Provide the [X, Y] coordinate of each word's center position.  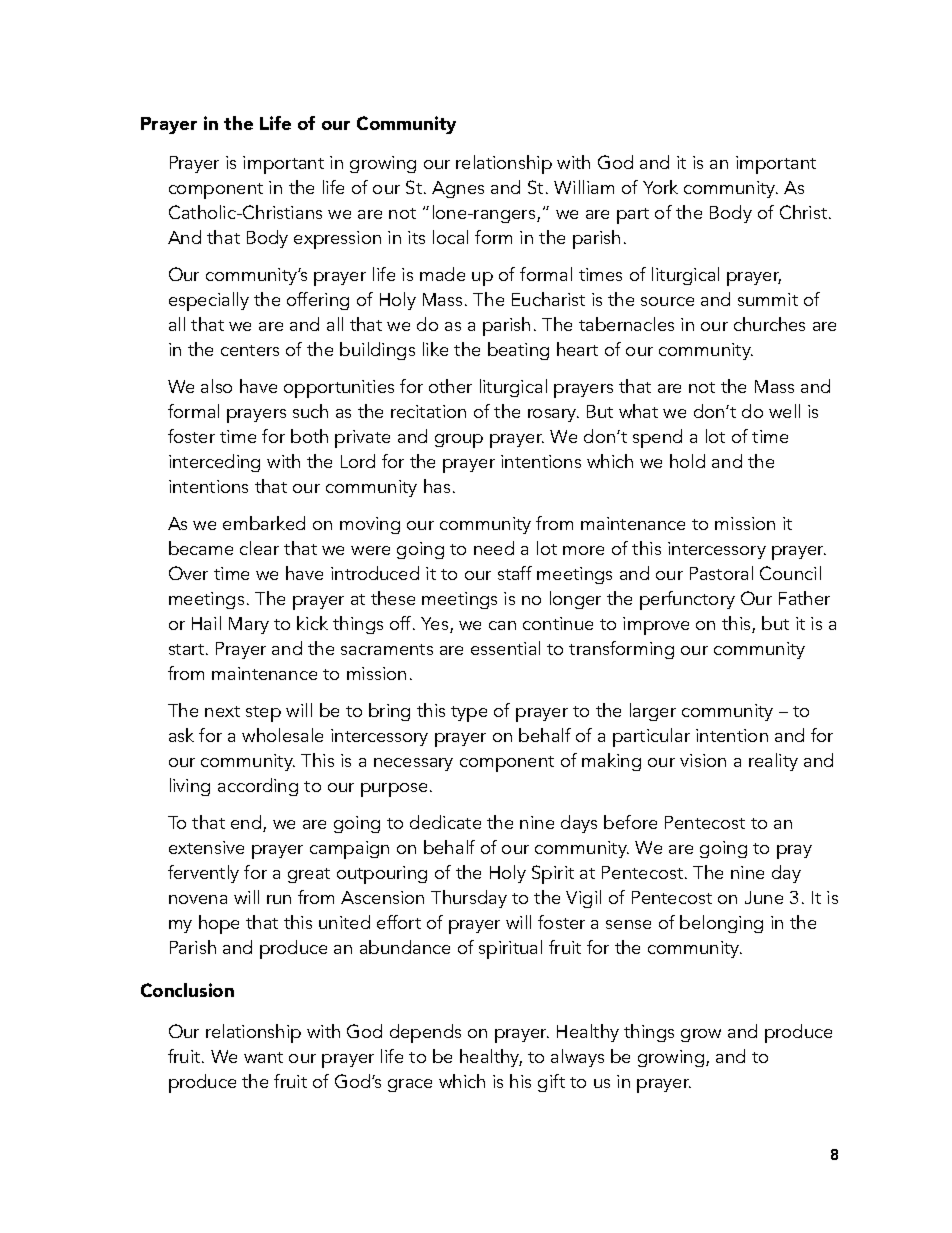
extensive [206, 847]
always [577, 1058]
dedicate [445, 822]
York [660, 187]
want [263, 1057]
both [309, 436]
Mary [249, 625]
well [784, 411]
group [459, 441]
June [764, 897]
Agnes [458, 189]
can [502, 625]
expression [337, 240]
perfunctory [687, 600]
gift [551, 1083]
